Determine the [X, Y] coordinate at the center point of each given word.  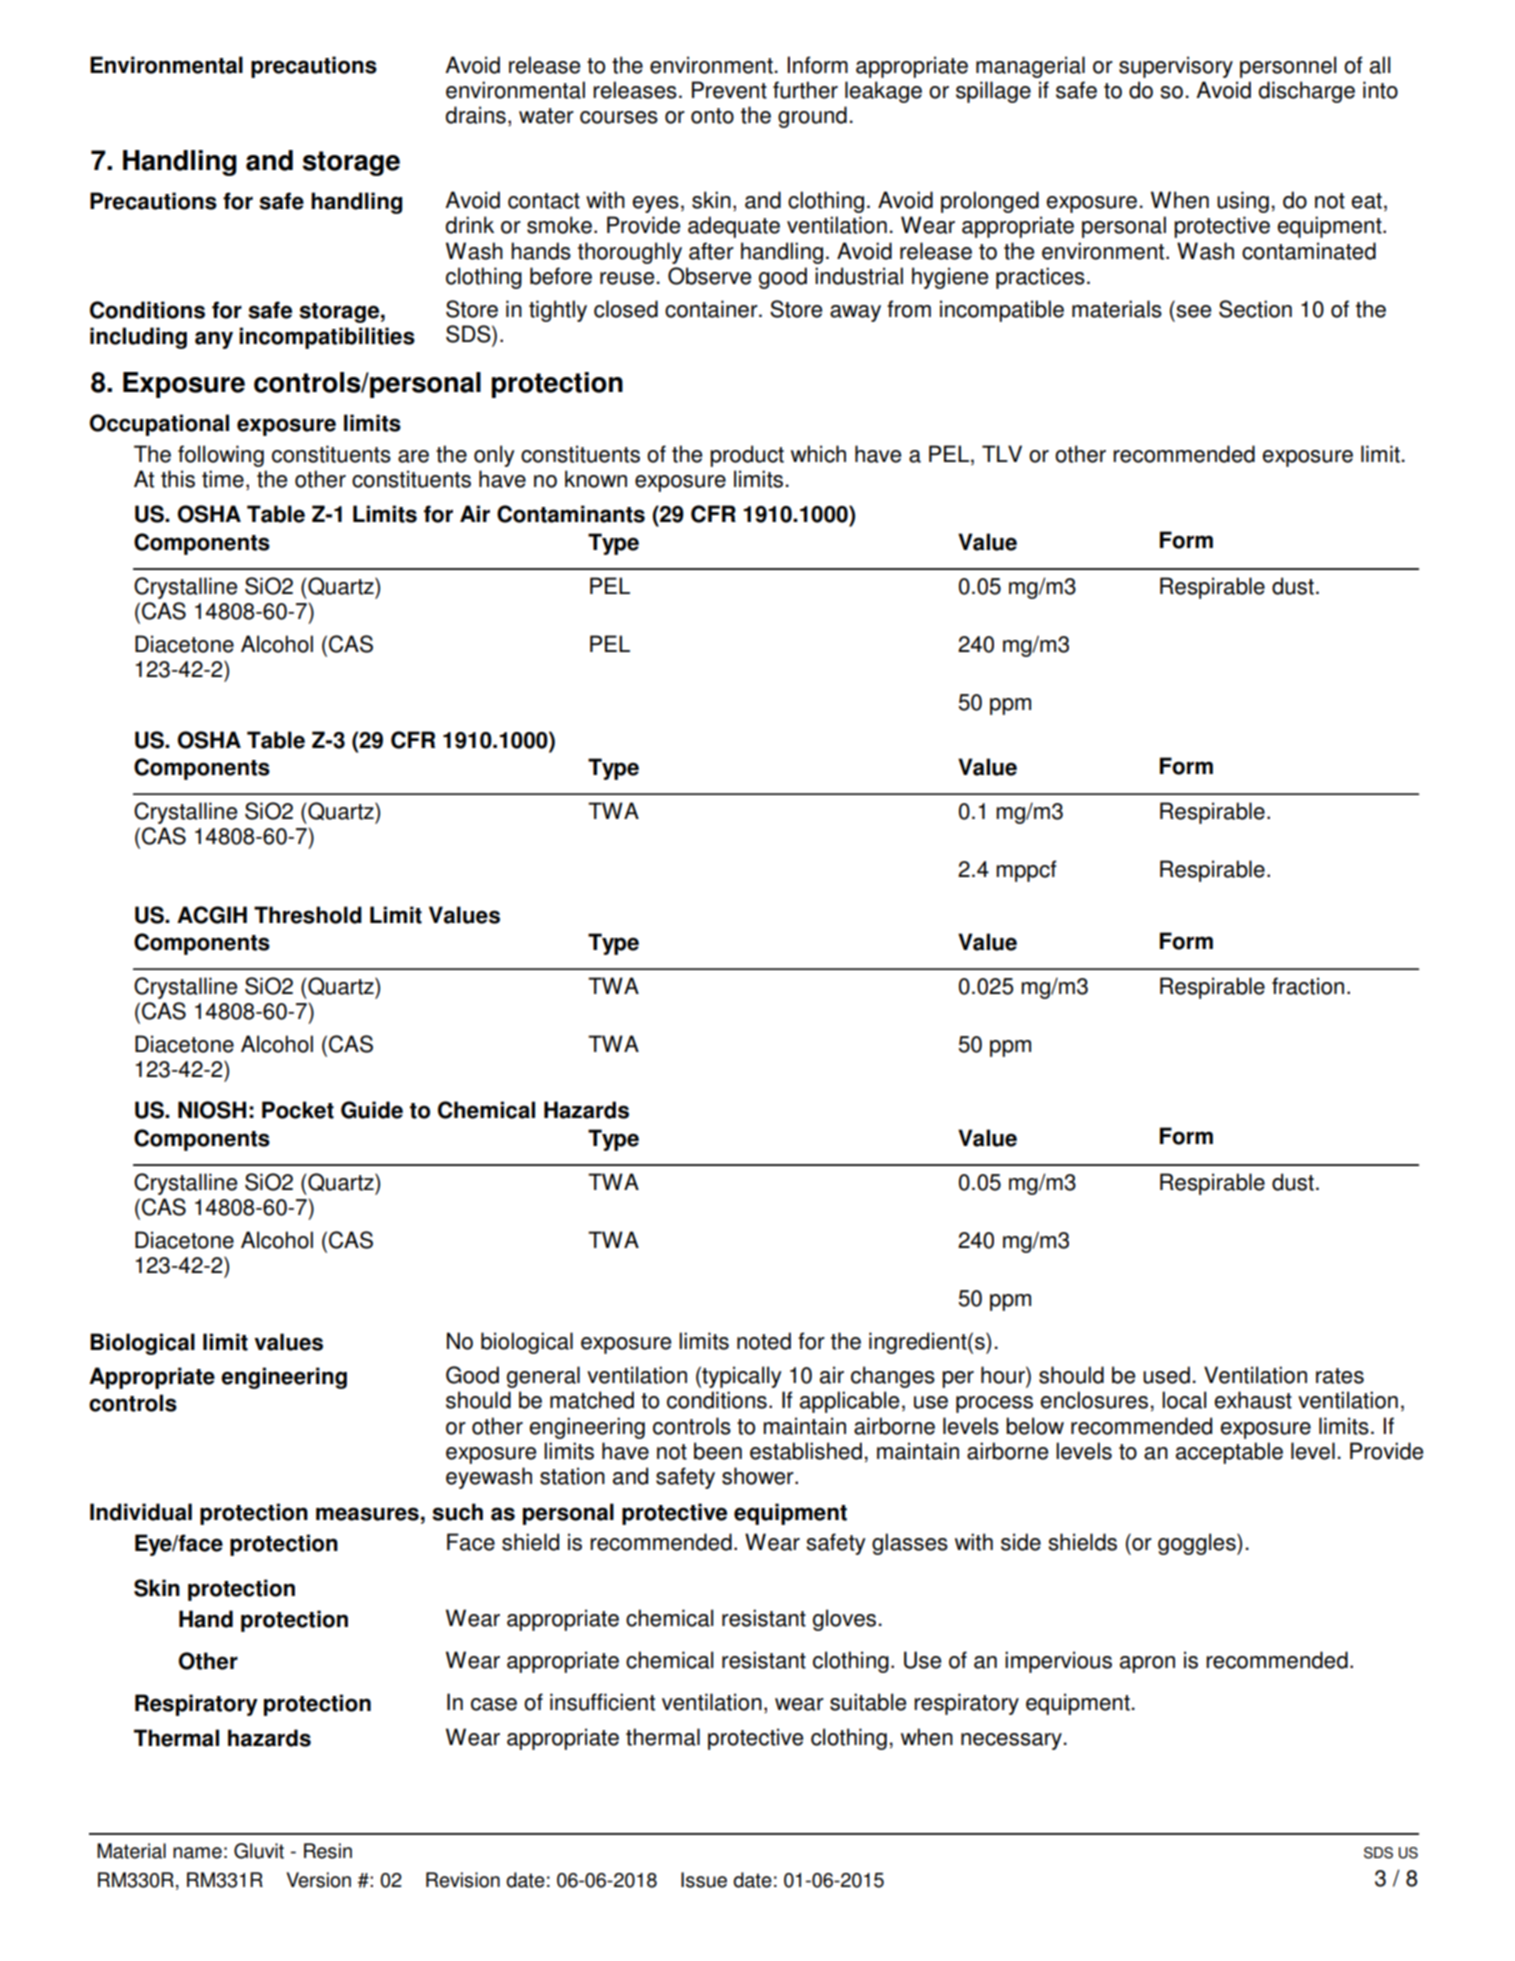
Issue [704, 1880]
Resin [328, 1851]
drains [476, 115]
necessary [1011, 1741]
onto [712, 116]
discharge [1307, 92]
